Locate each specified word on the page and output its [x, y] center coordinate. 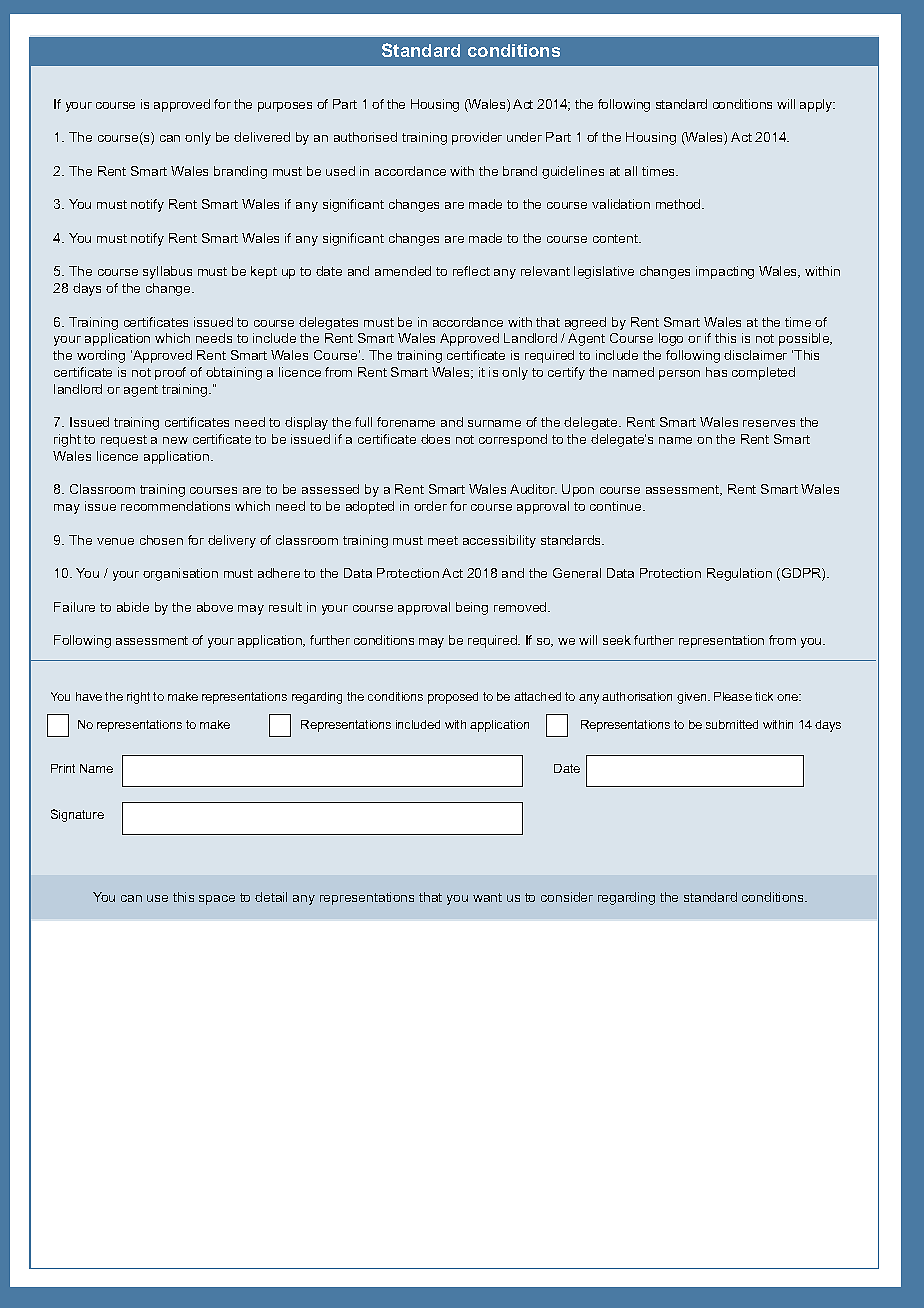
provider [477, 138]
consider [567, 897]
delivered [262, 137]
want [487, 897]
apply [817, 105]
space [217, 900]
